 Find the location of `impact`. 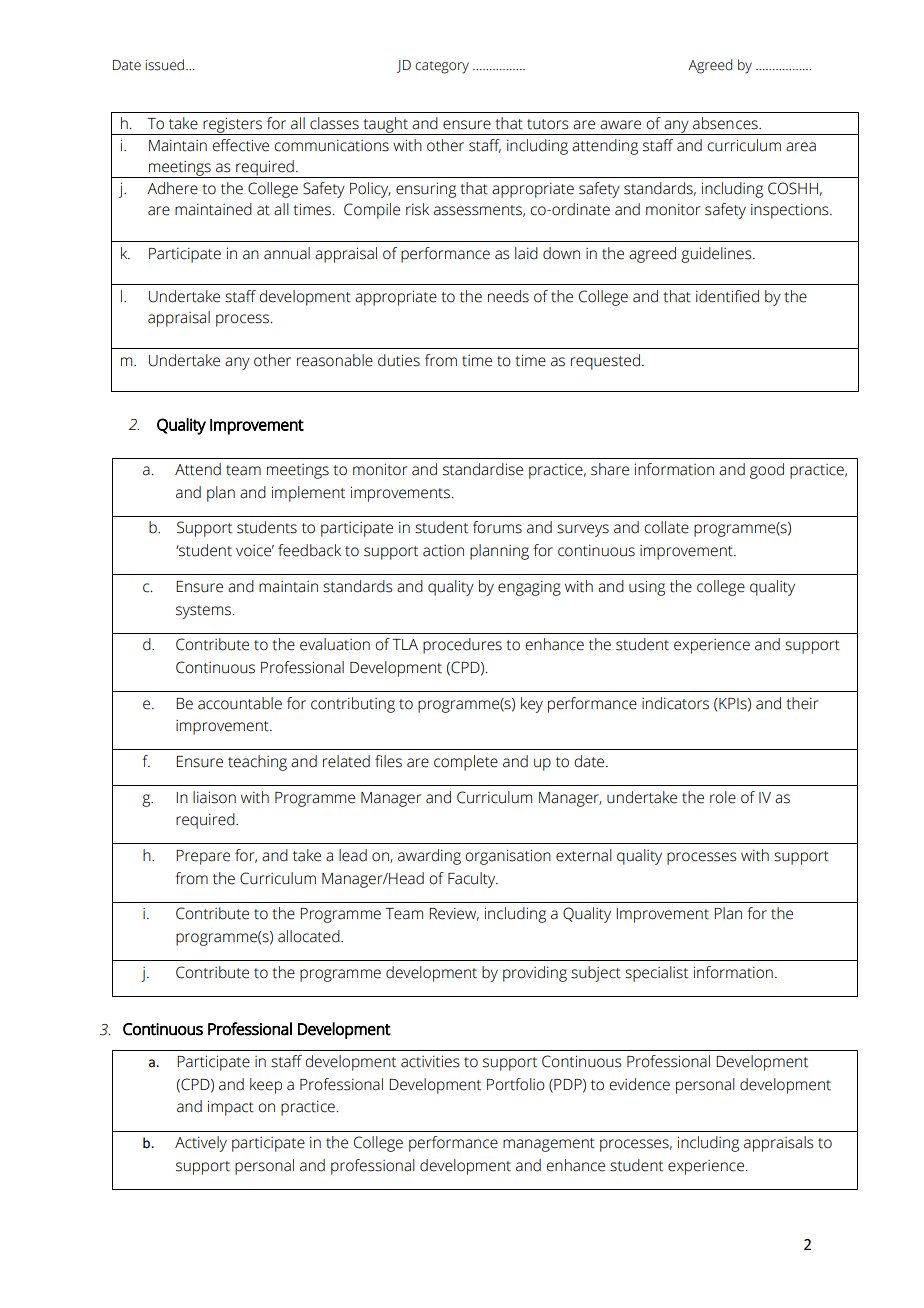

impact is located at coordinates (231, 1108).
